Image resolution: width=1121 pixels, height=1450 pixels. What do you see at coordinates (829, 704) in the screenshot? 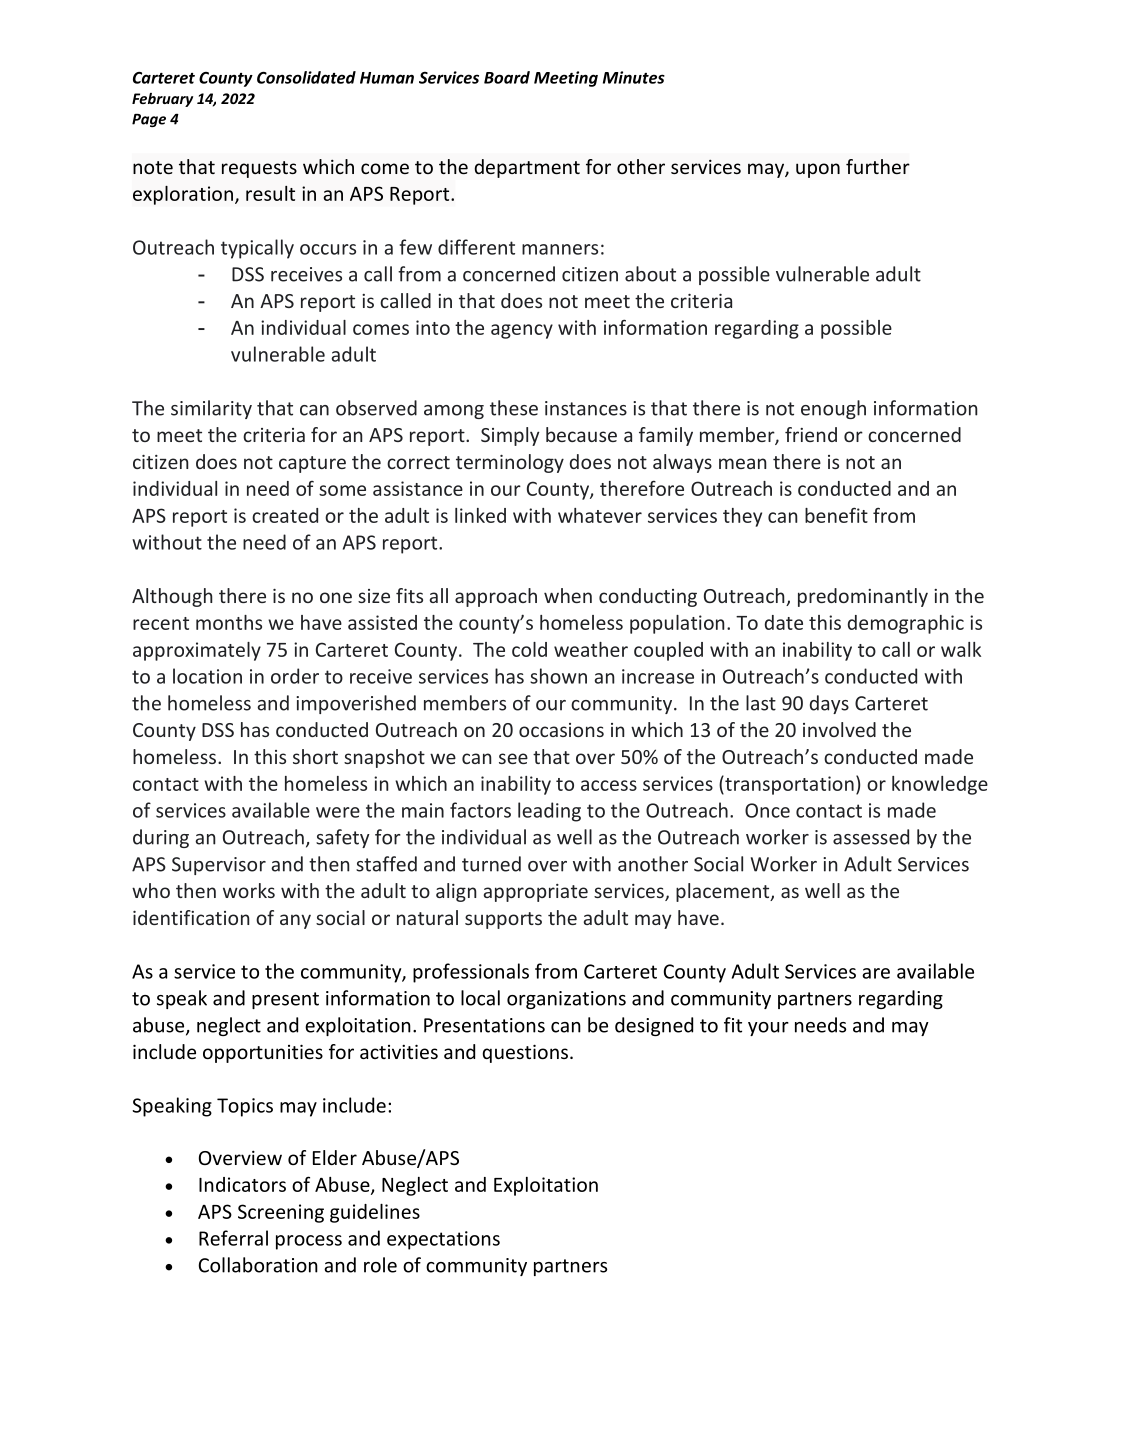
I see `days` at bounding box center [829, 704].
